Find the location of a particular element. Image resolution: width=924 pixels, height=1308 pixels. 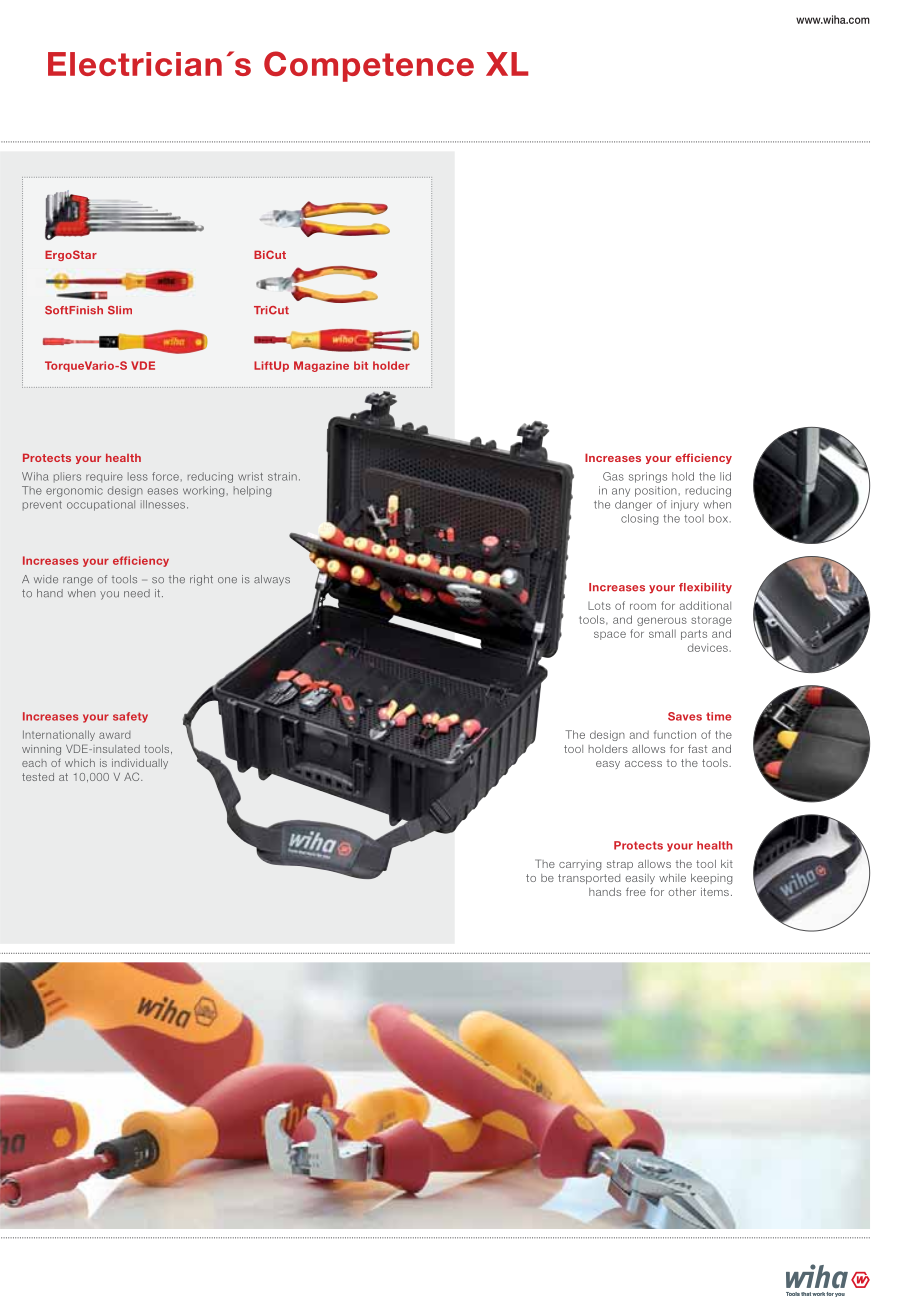

helping is located at coordinates (252, 491).
